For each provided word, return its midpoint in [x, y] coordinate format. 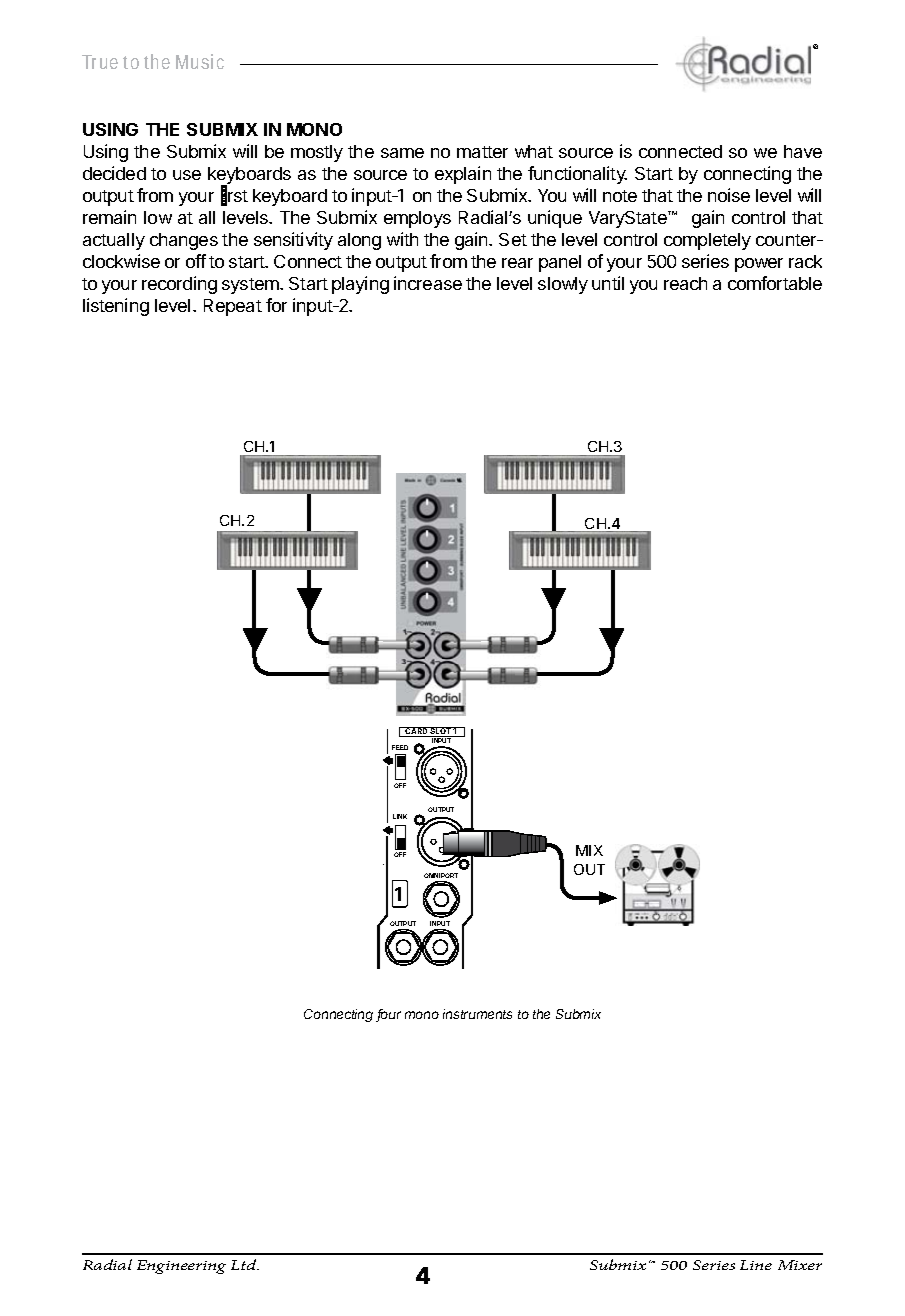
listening [116, 307]
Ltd [245, 1264]
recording [179, 285]
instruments [477, 1014]
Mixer [800, 1265]
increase [428, 283]
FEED [400, 747]
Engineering [181, 1267]
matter [482, 152]
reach [685, 283]
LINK [400, 816]
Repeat [233, 307]
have [803, 151]
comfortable [775, 283]
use [187, 175]
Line [756, 1265]
